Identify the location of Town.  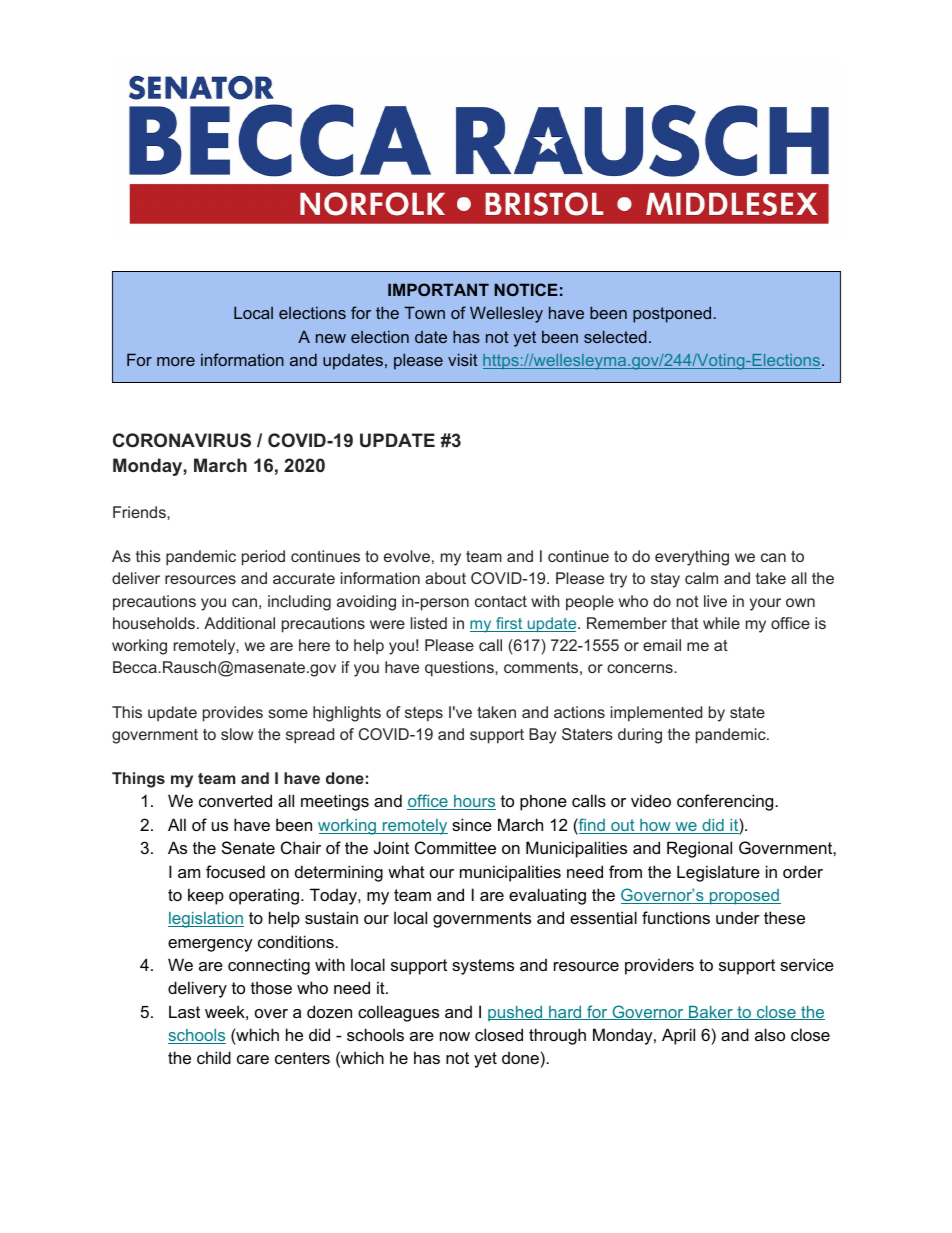
(424, 312).
